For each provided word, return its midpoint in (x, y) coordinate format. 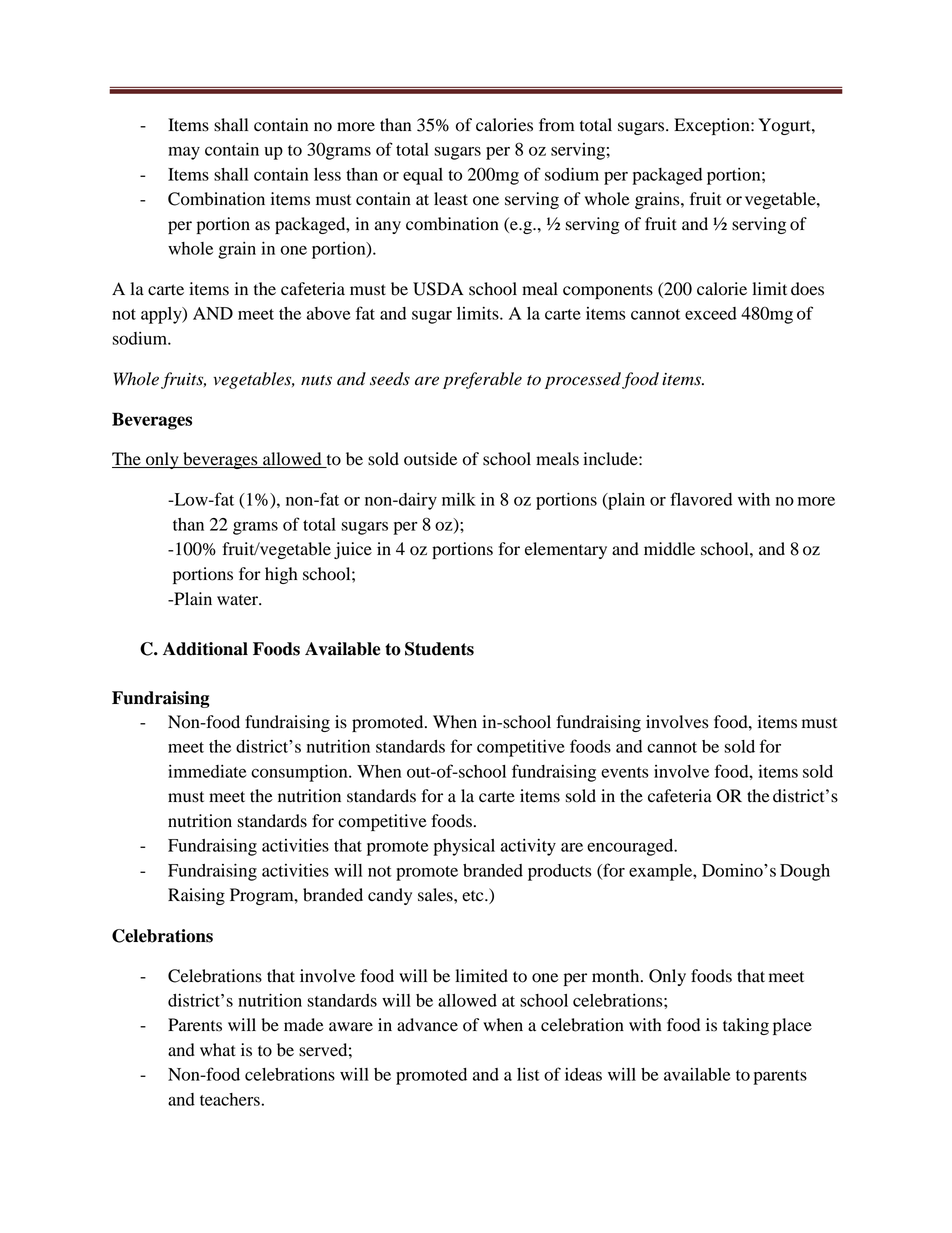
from (556, 125)
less (327, 174)
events (625, 772)
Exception (713, 126)
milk (459, 499)
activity (528, 847)
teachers (230, 1099)
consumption (300, 773)
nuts (316, 380)
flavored (701, 499)
